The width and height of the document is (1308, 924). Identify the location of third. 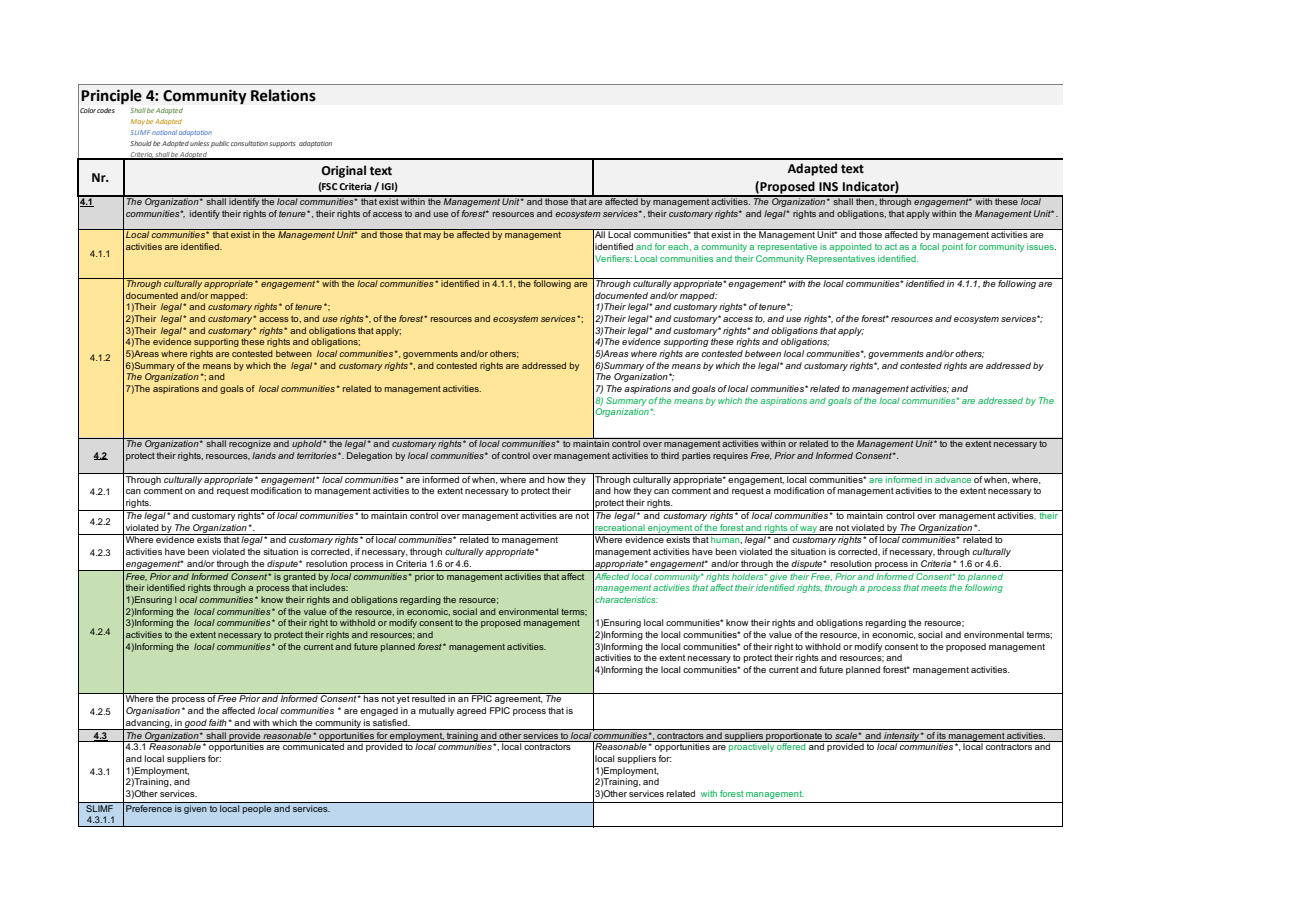
(670, 455).
